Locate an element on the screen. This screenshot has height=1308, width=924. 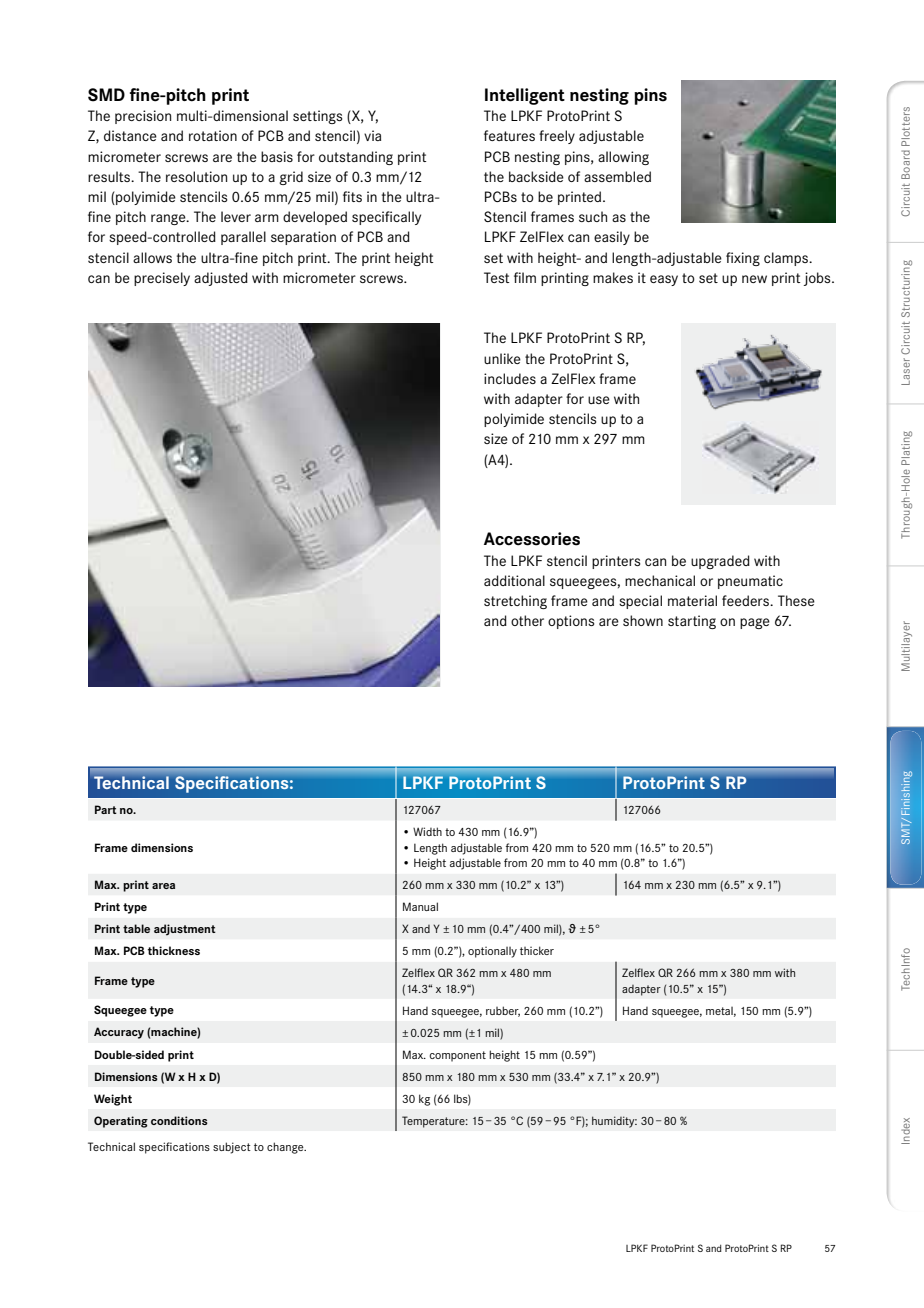
conditions is located at coordinates (179, 1120).
